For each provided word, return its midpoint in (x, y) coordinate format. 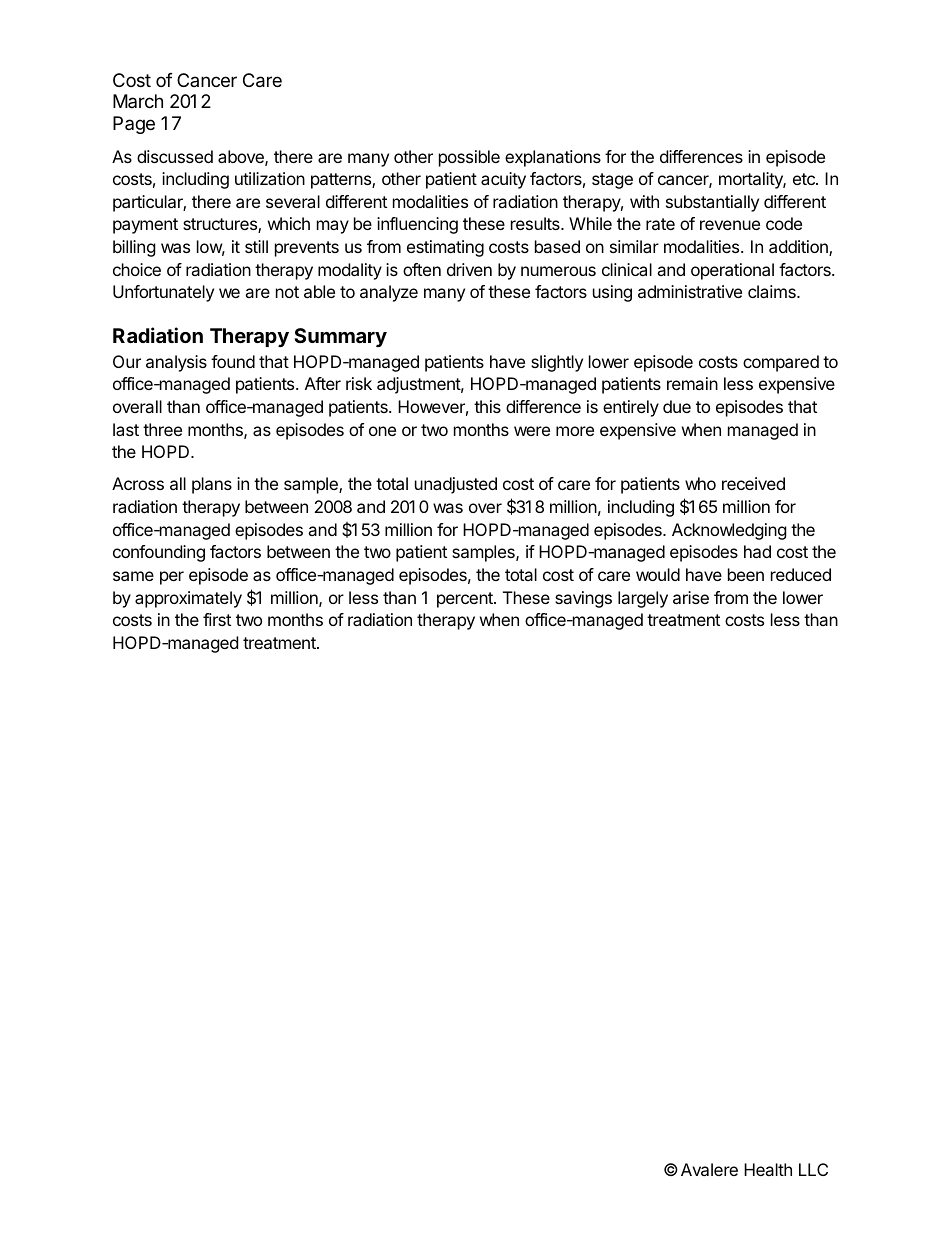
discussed (175, 156)
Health (768, 1169)
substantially (712, 203)
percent (466, 600)
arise (691, 597)
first (217, 619)
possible (469, 158)
